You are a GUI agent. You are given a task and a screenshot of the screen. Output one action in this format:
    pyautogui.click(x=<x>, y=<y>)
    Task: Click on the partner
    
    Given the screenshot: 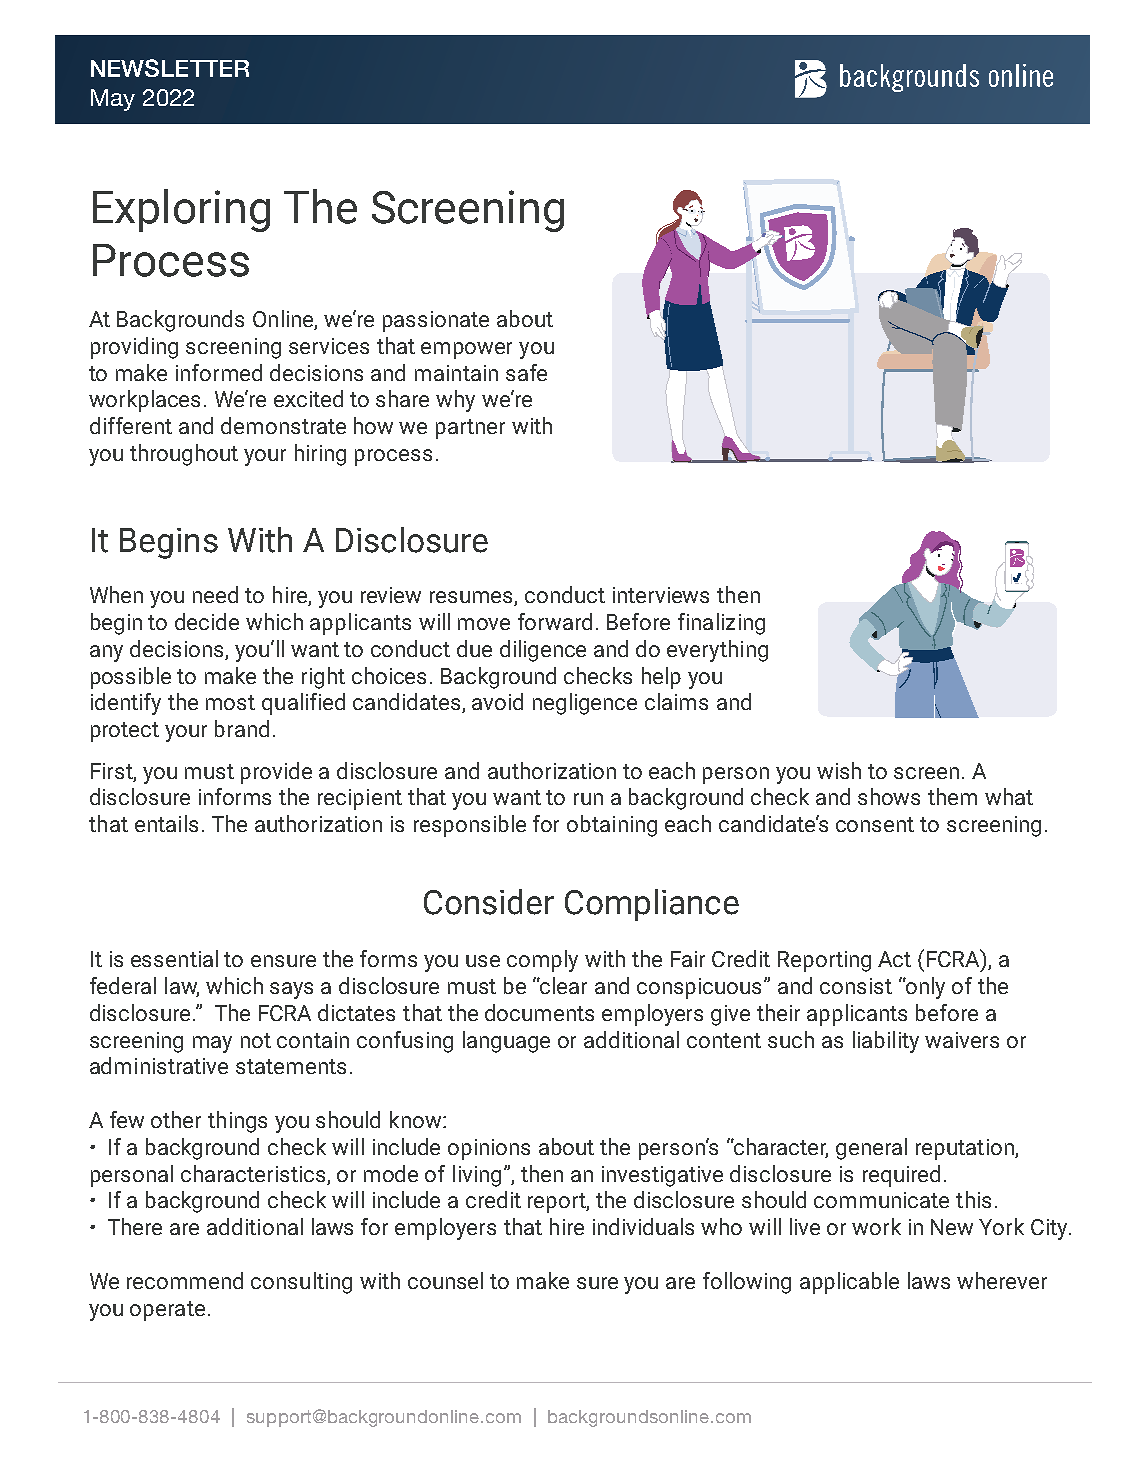 What is the action you would take?
    pyautogui.click(x=470, y=429)
